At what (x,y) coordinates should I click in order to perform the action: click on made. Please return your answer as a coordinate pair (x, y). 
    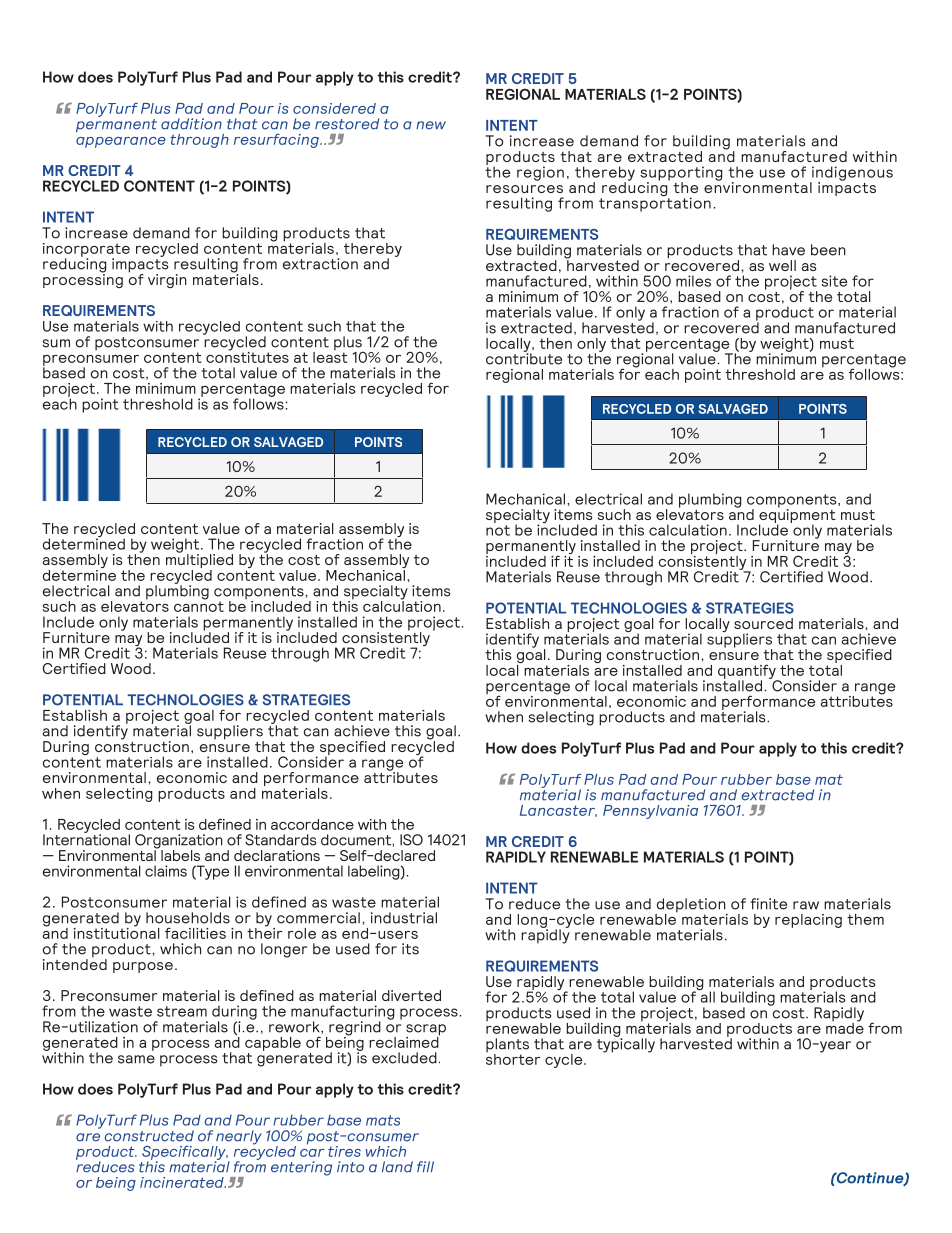
    Looking at the image, I should click on (845, 1027).
